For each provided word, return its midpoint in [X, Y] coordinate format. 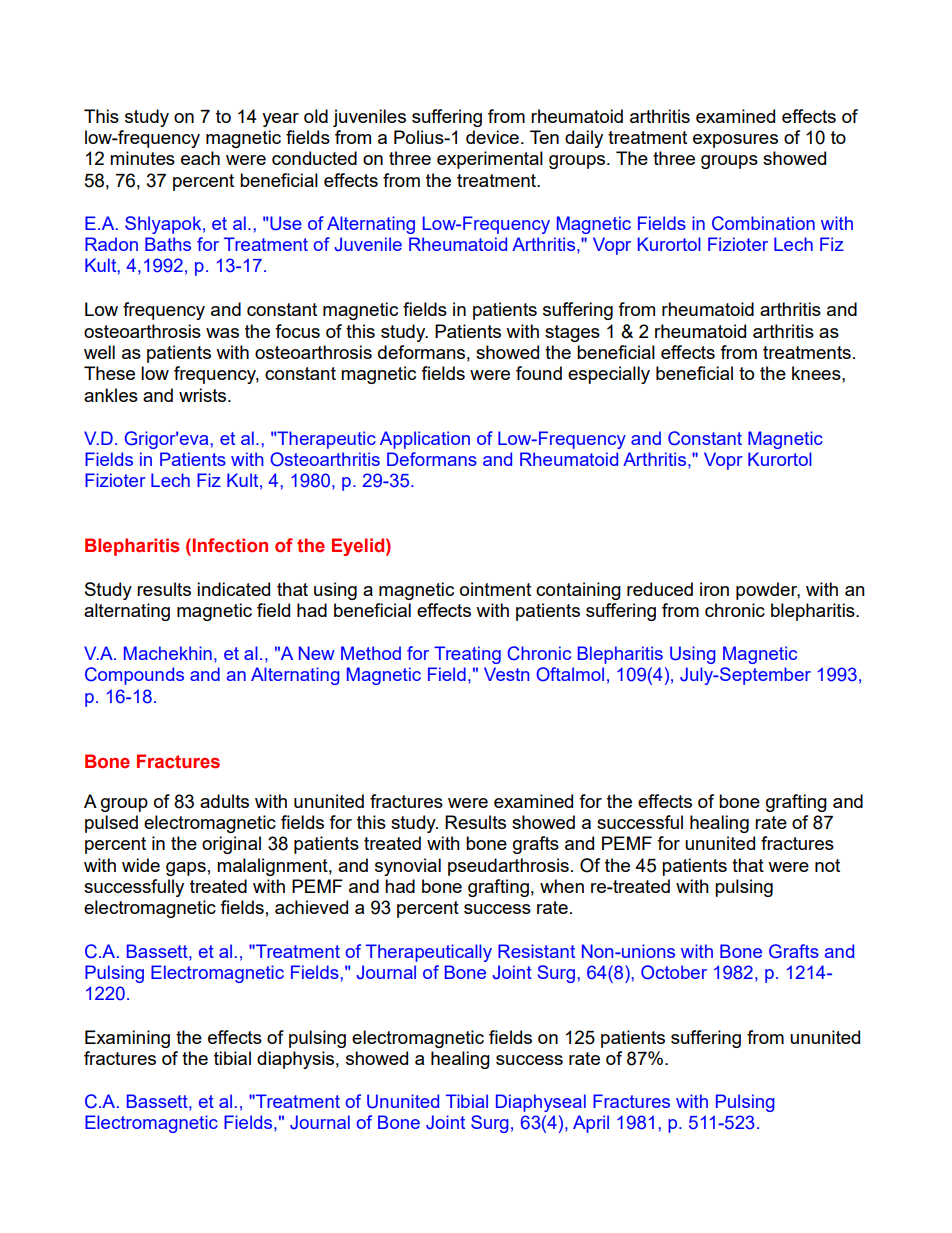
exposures [735, 141]
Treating [467, 655]
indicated [233, 589]
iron [714, 589]
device [492, 137]
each [200, 158]
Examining [127, 1039]
